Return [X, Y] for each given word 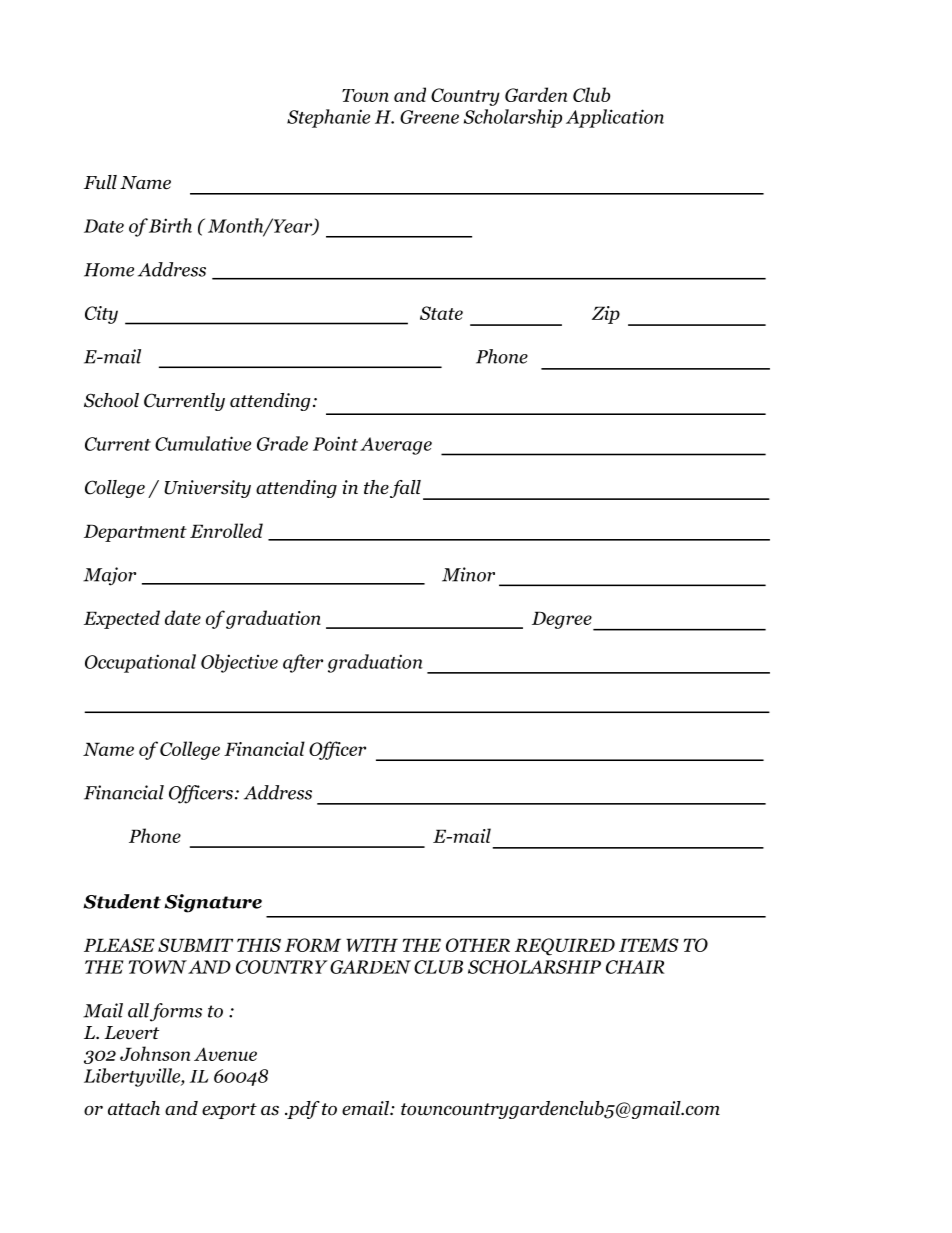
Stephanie [328, 118]
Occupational [140, 663]
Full [100, 182]
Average [396, 446]
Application [615, 118]
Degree [563, 621]
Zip [606, 315]
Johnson [155, 1053]
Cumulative [203, 443]
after [303, 663]
